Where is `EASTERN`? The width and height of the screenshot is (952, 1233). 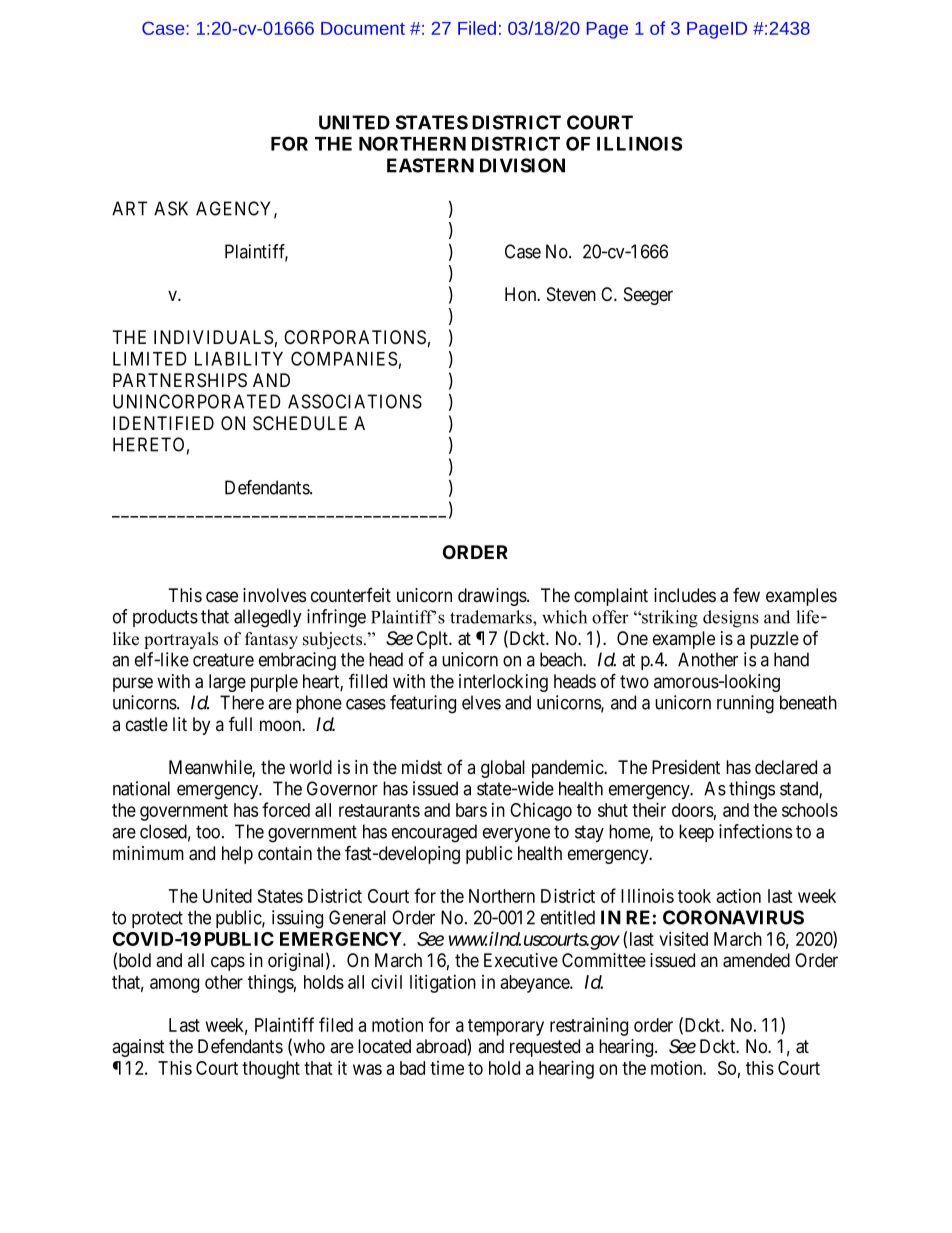
EASTERN is located at coordinates (430, 165).
